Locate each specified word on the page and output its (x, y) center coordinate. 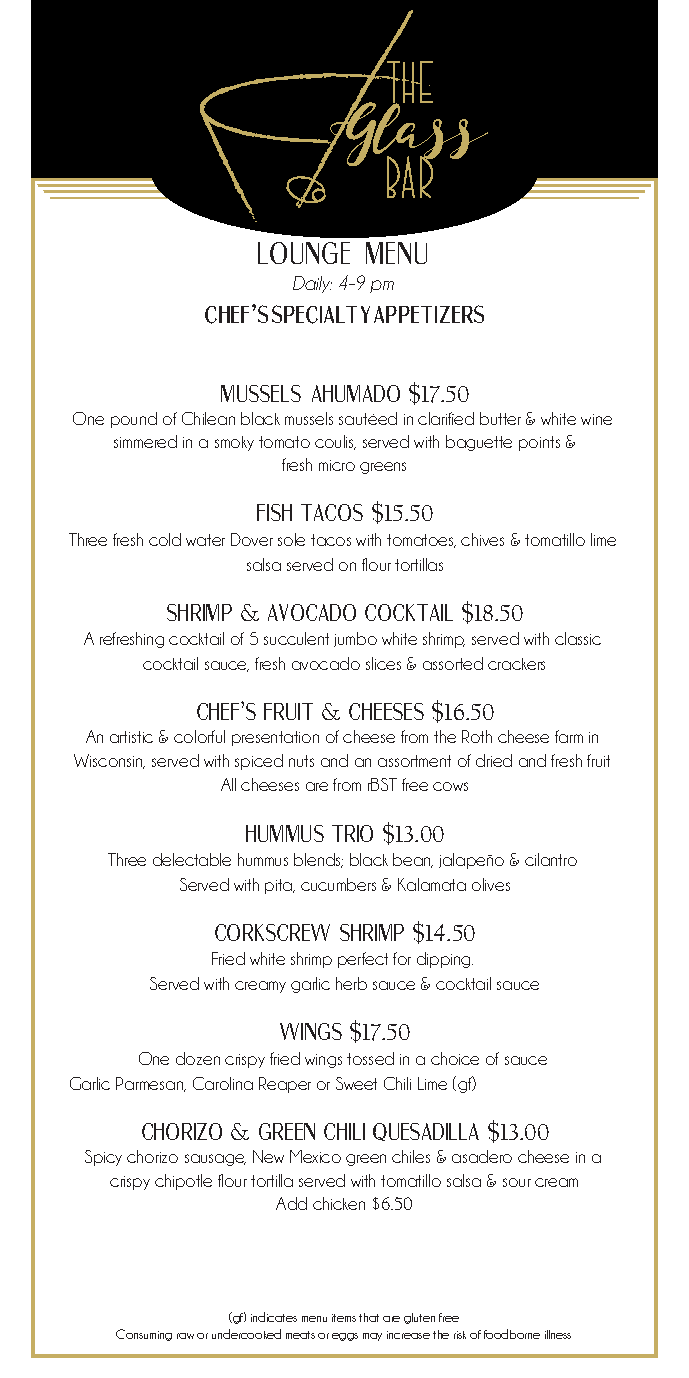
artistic (131, 737)
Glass (408, 134)
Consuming (144, 1335)
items (344, 1318)
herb (351, 983)
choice (455, 1058)
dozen (198, 1058)
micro (337, 465)
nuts (301, 761)
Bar (411, 176)
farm (569, 736)
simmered (145, 441)
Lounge (304, 253)
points (539, 443)
